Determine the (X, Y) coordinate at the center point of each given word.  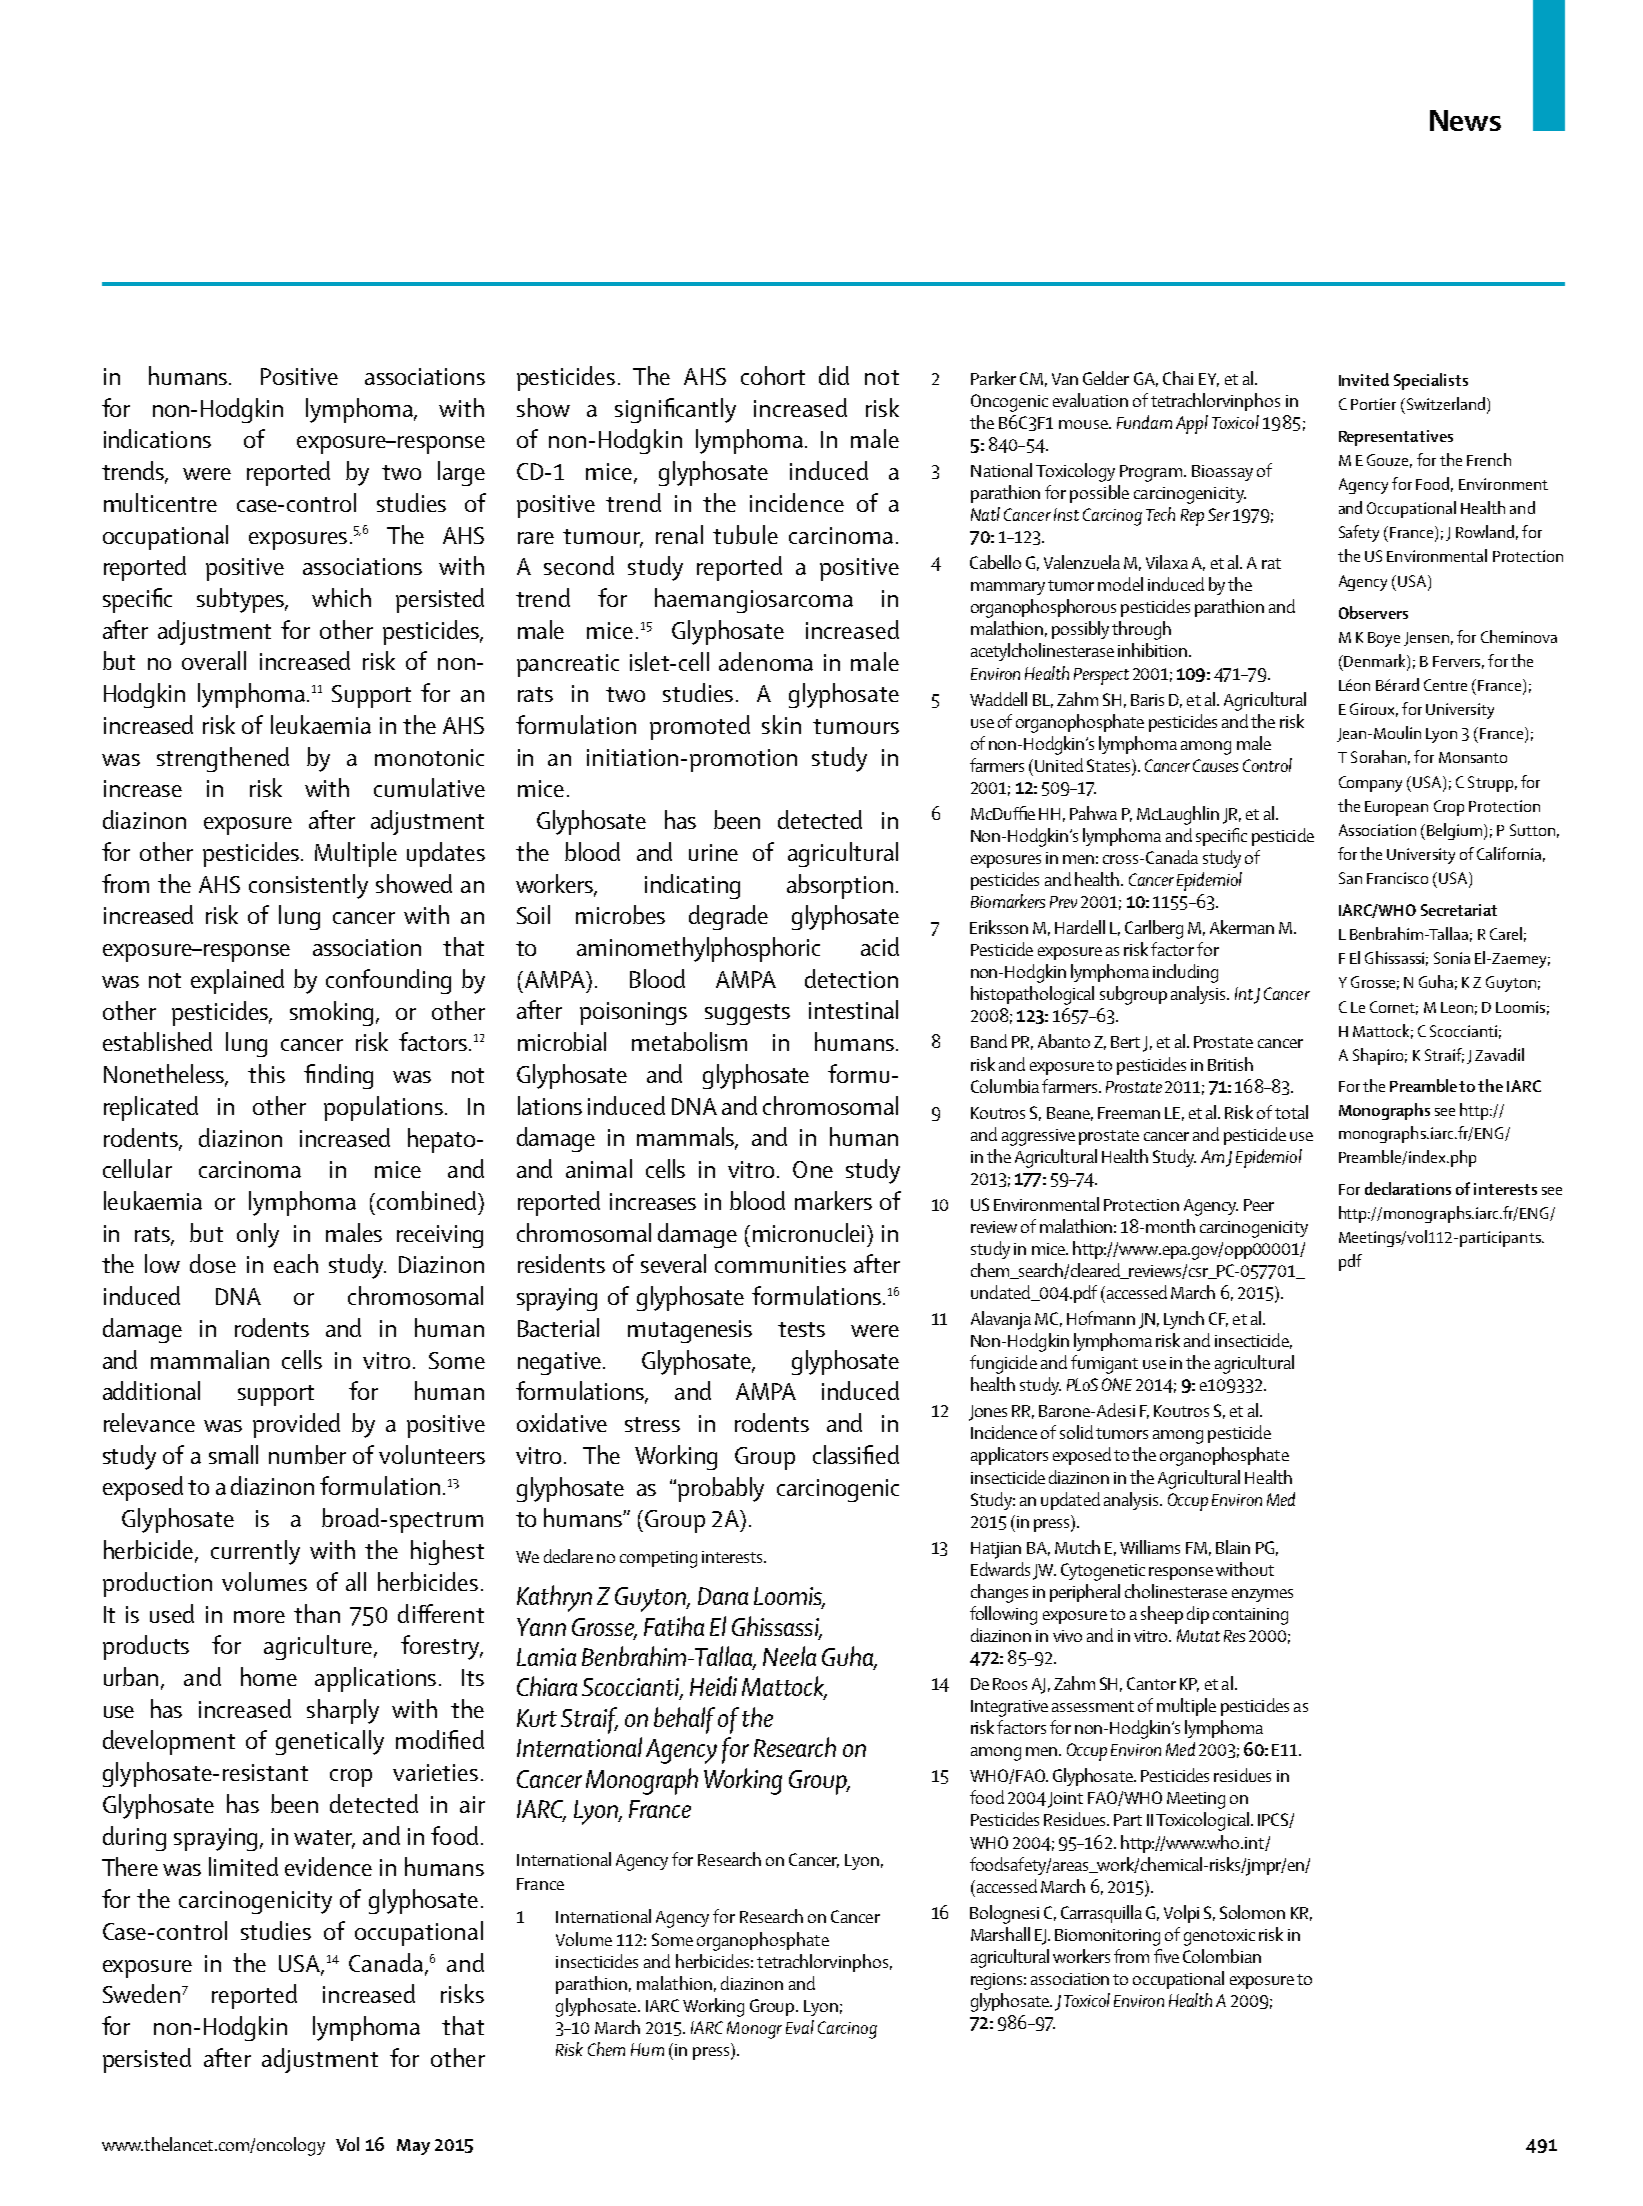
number (307, 1454)
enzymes (1262, 1595)
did (834, 375)
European (1396, 808)
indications (157, 438)
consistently (308, 886)
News (1465, 120)
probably (721, 1489)
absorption (840, 886)
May (413, 2147)
